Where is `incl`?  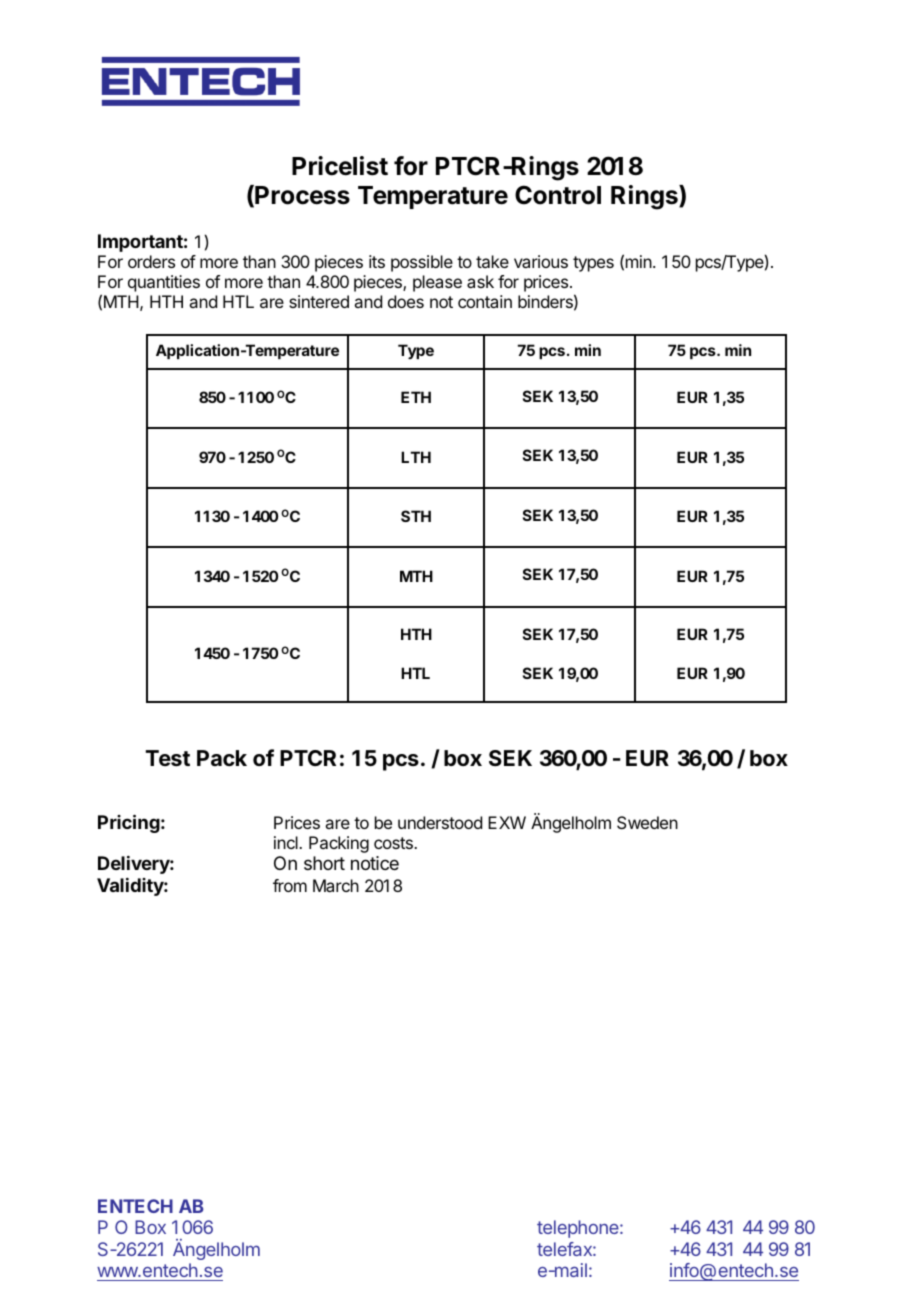 incl is located at coordinates (287, 842).
